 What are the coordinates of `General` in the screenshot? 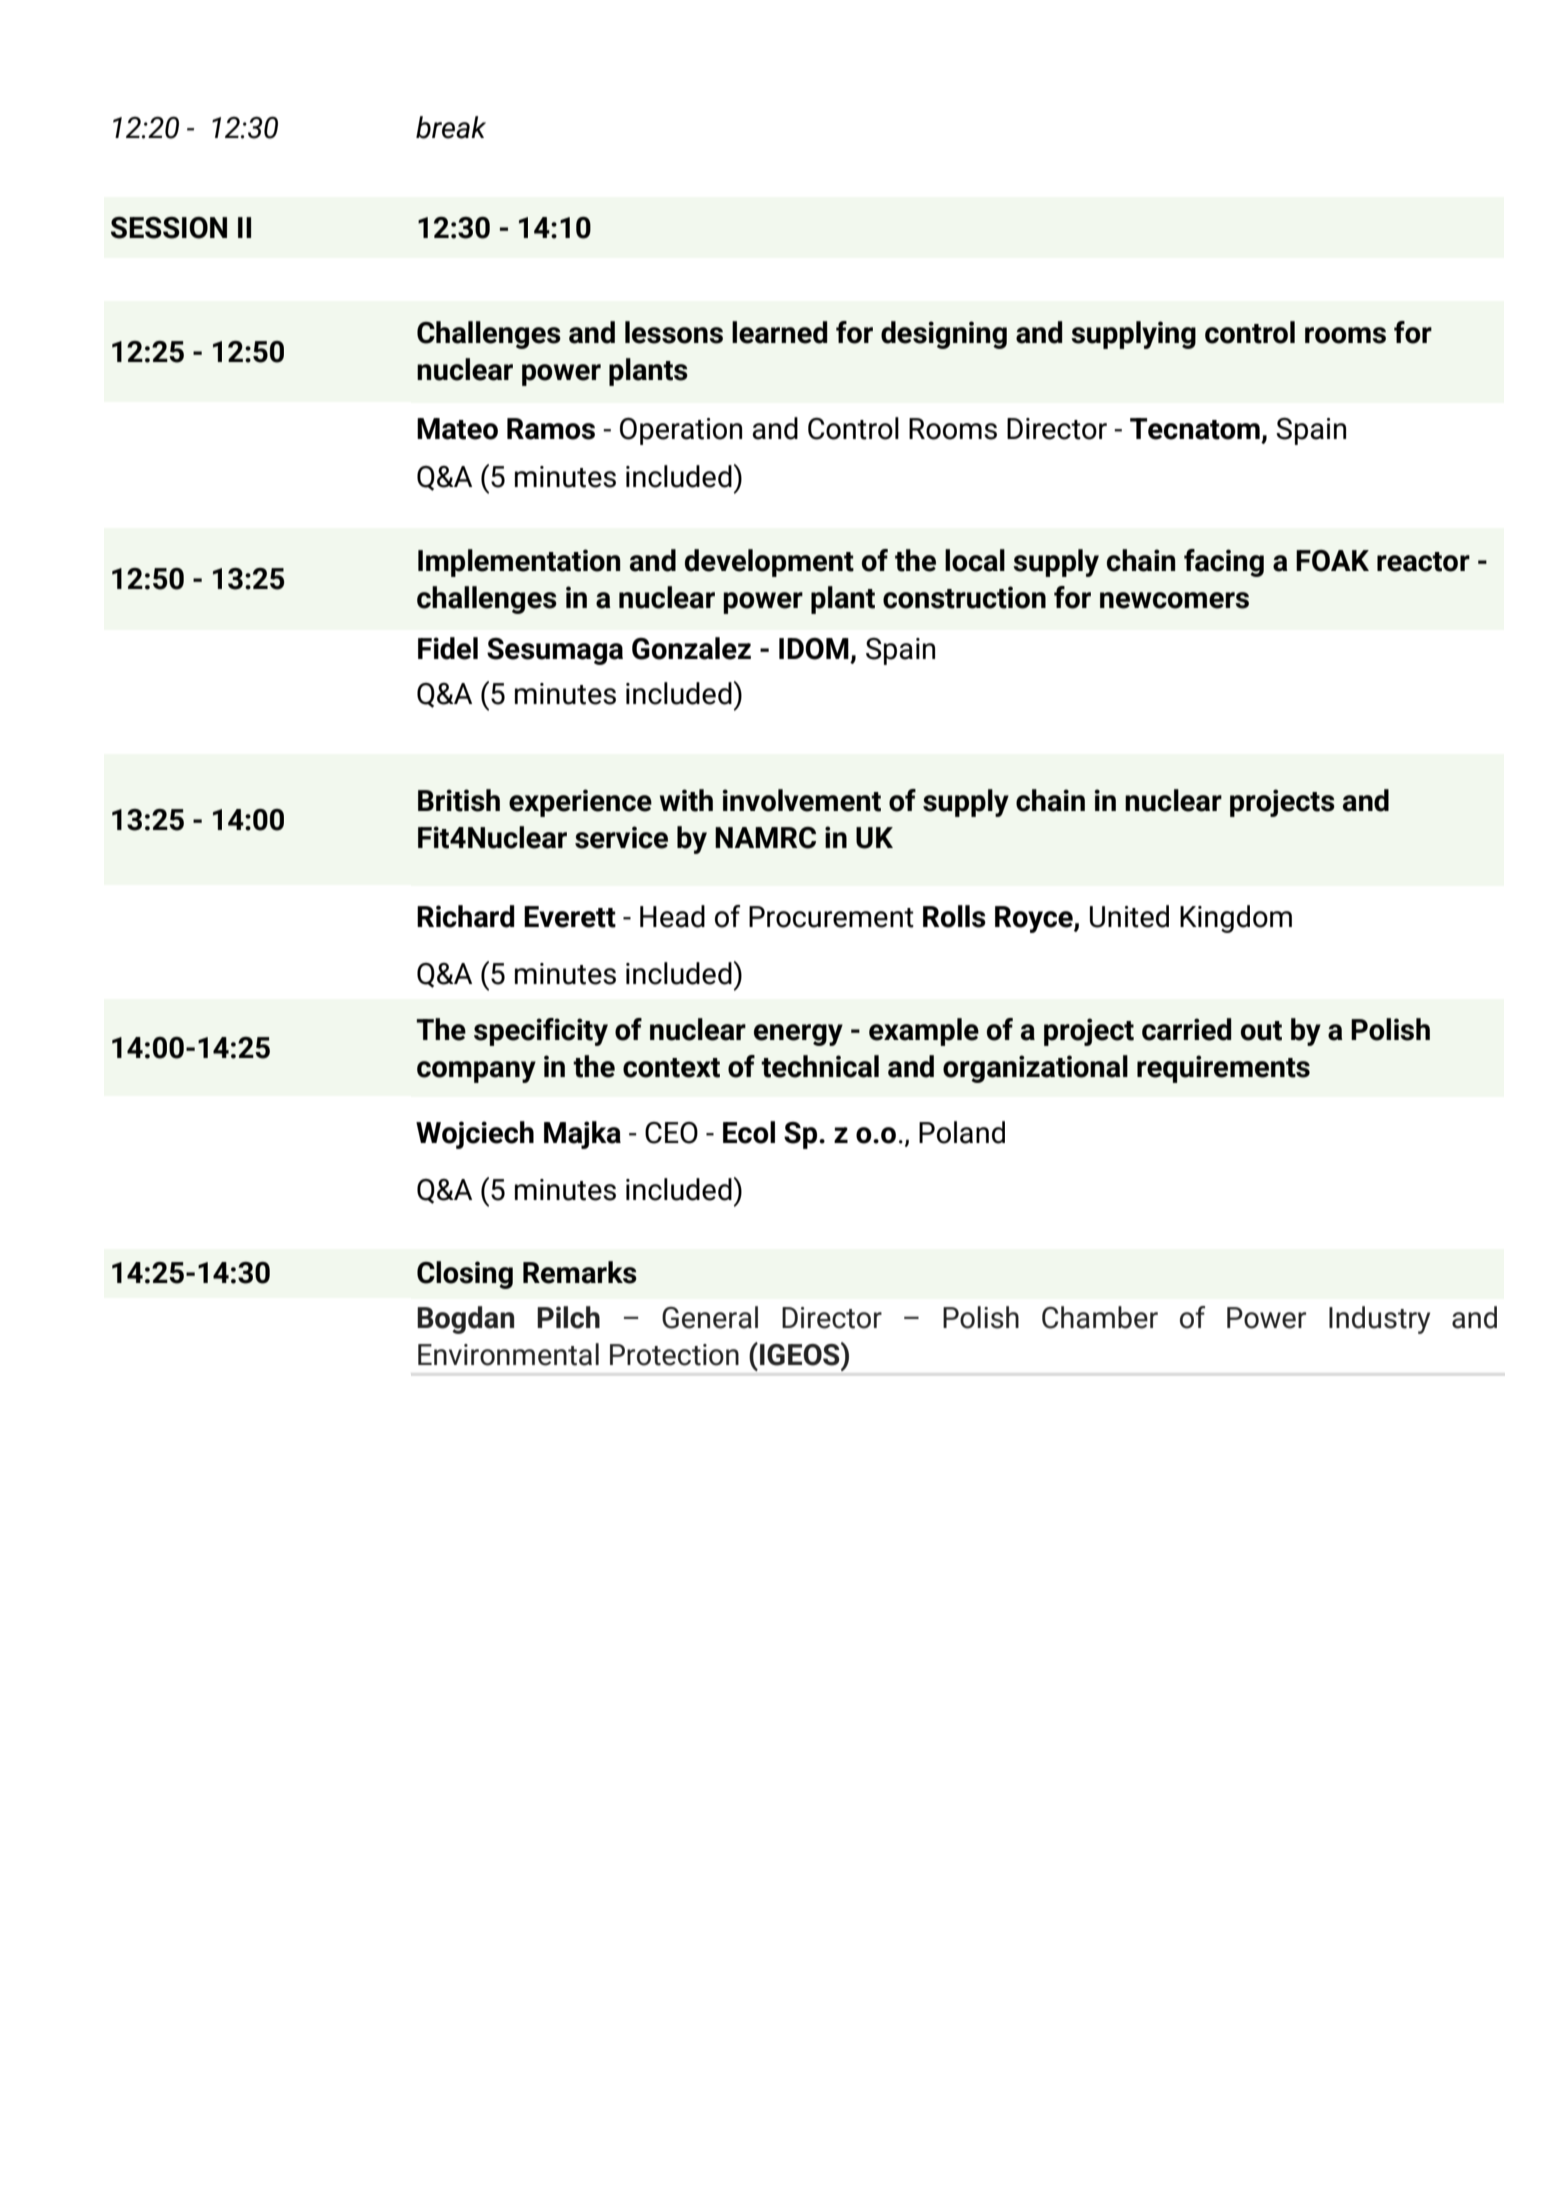 It's located at (710, 1317).
